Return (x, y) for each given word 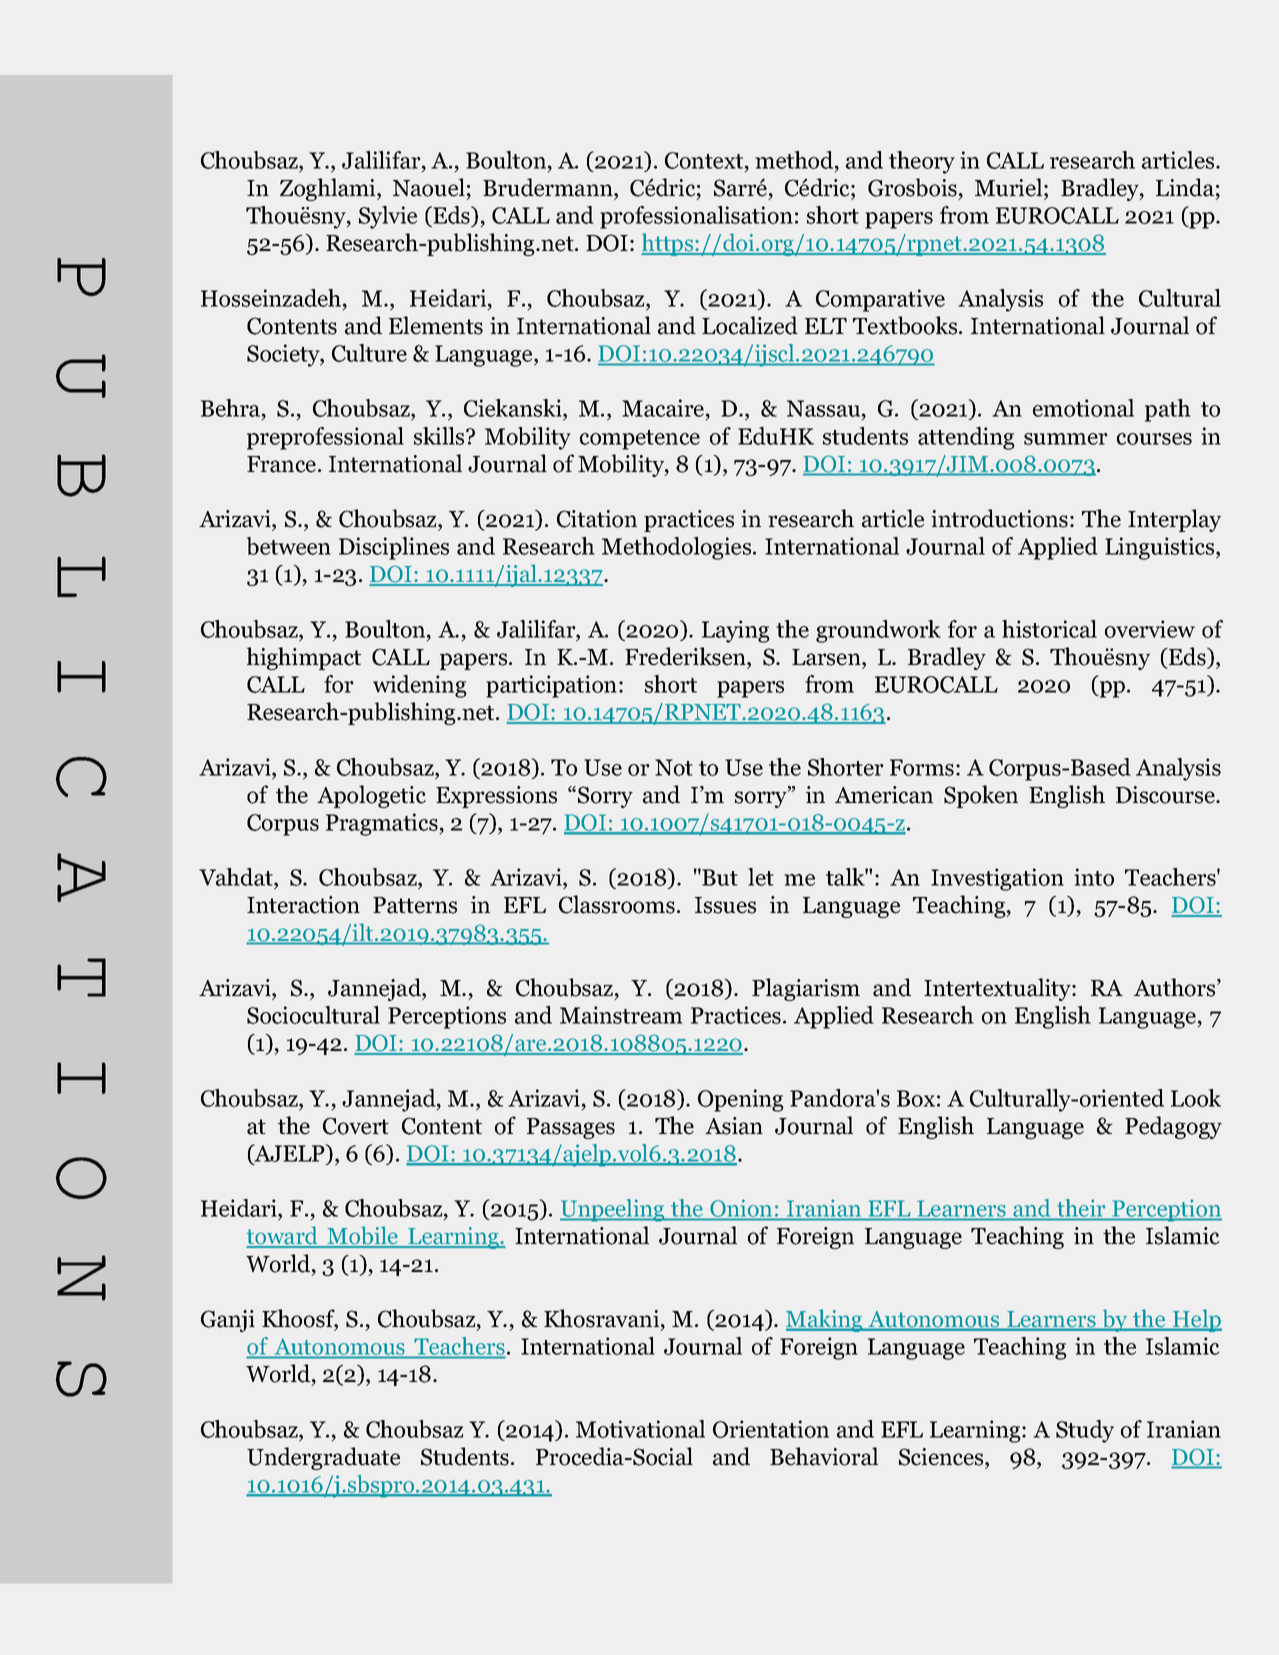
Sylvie (388, 217)
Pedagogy (1173, 1127)
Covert (356, 1126)
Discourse (1166, 795)
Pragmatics (383, 824)
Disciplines (394, 548)
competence (640, 440)
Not (674, 767)
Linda (1185, 187)
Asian (734, 1126)
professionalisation (696, 217)
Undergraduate (323, 1458)
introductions (999, 518)
